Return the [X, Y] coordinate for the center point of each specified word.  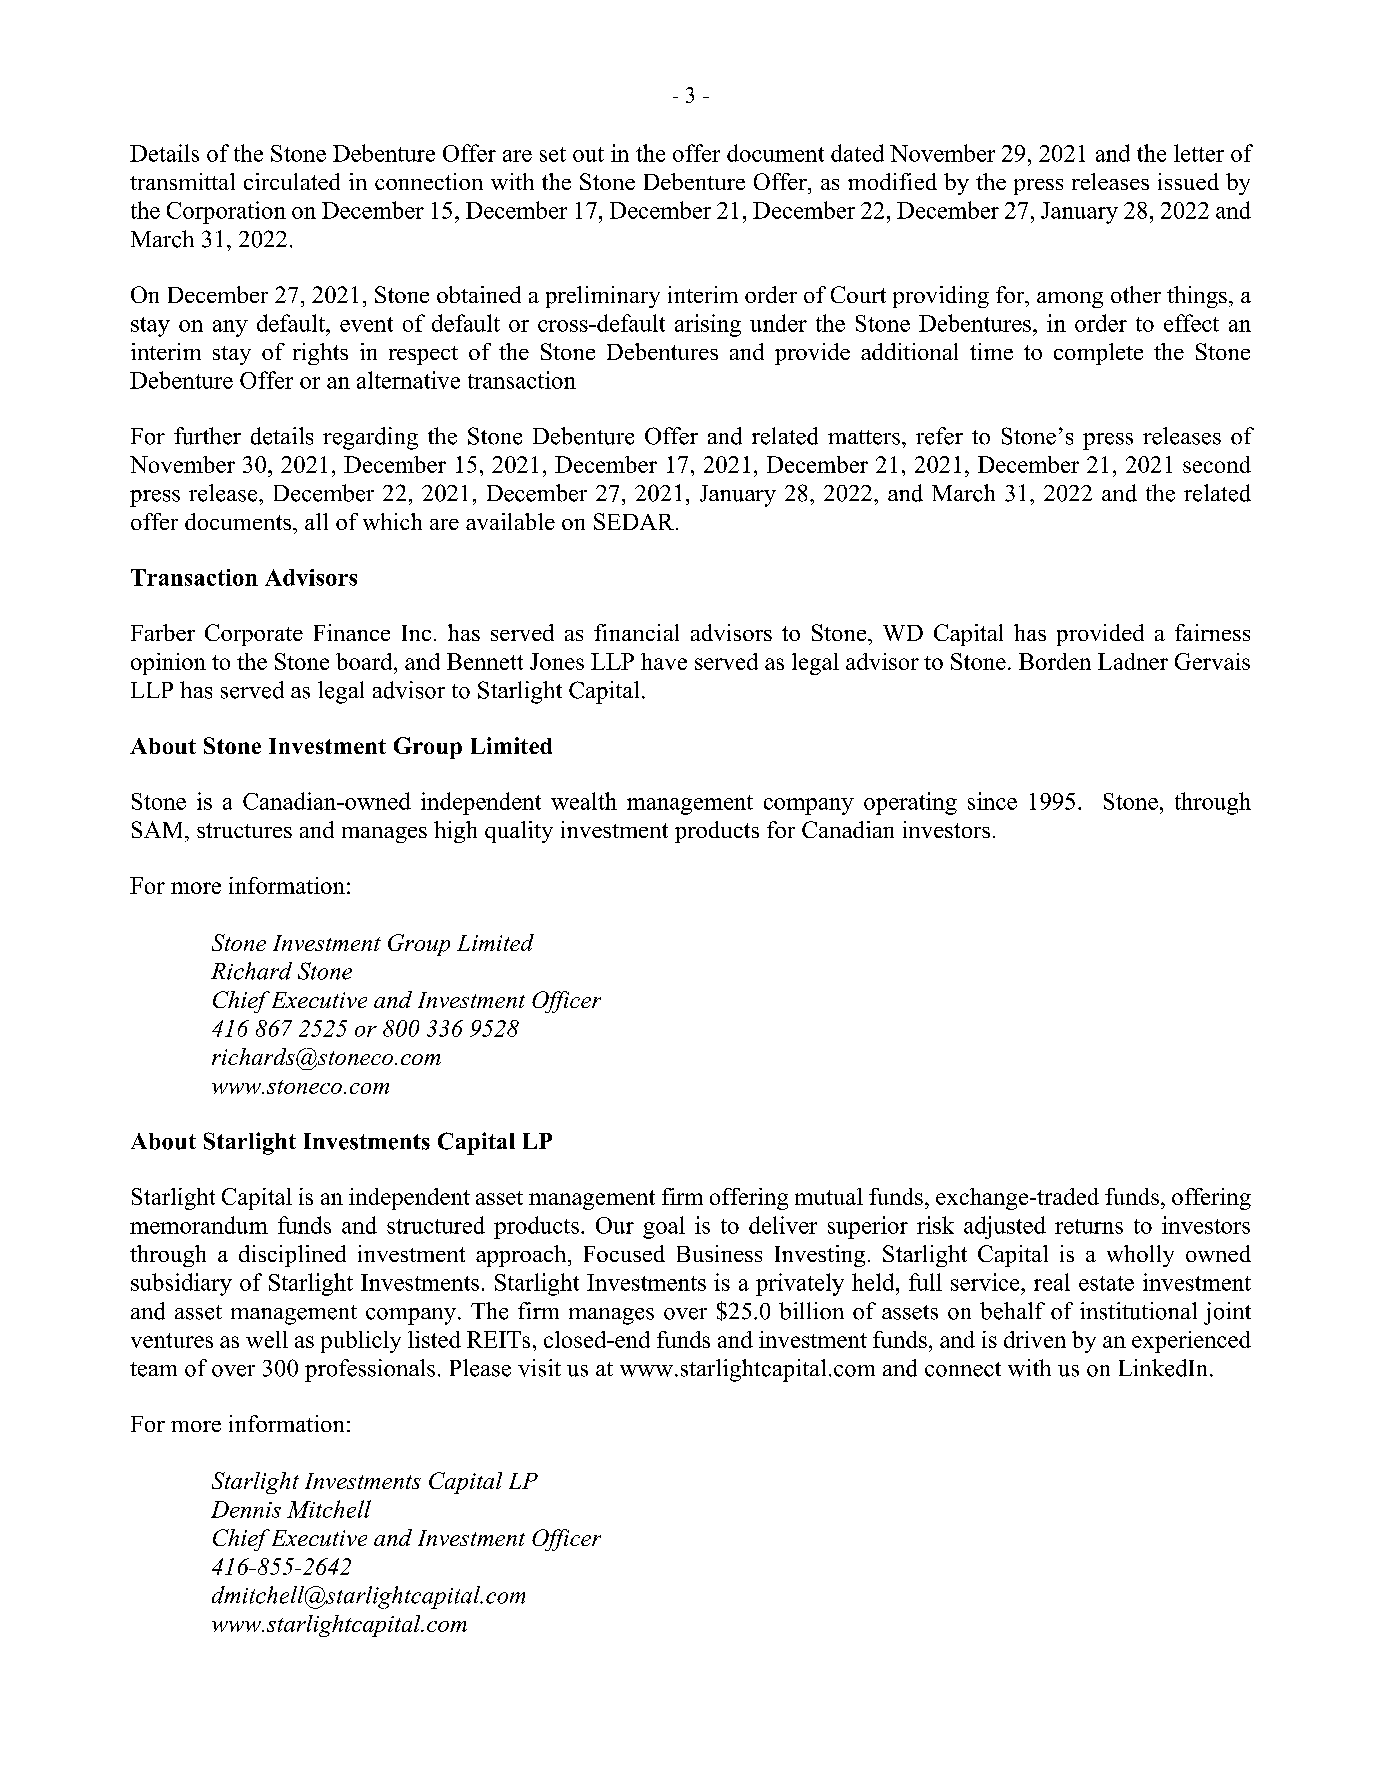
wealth [584, 801]
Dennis [246, 1509]
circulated [292, 181]
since [992, 801]
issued [1188, 181]
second [1217, 464]
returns [1089, 1226]
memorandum [199, 1225]
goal [664, 1227]
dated [857, 153]
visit [539, 1368]
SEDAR [634, 521]
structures [244, 830]
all [316, 521]
